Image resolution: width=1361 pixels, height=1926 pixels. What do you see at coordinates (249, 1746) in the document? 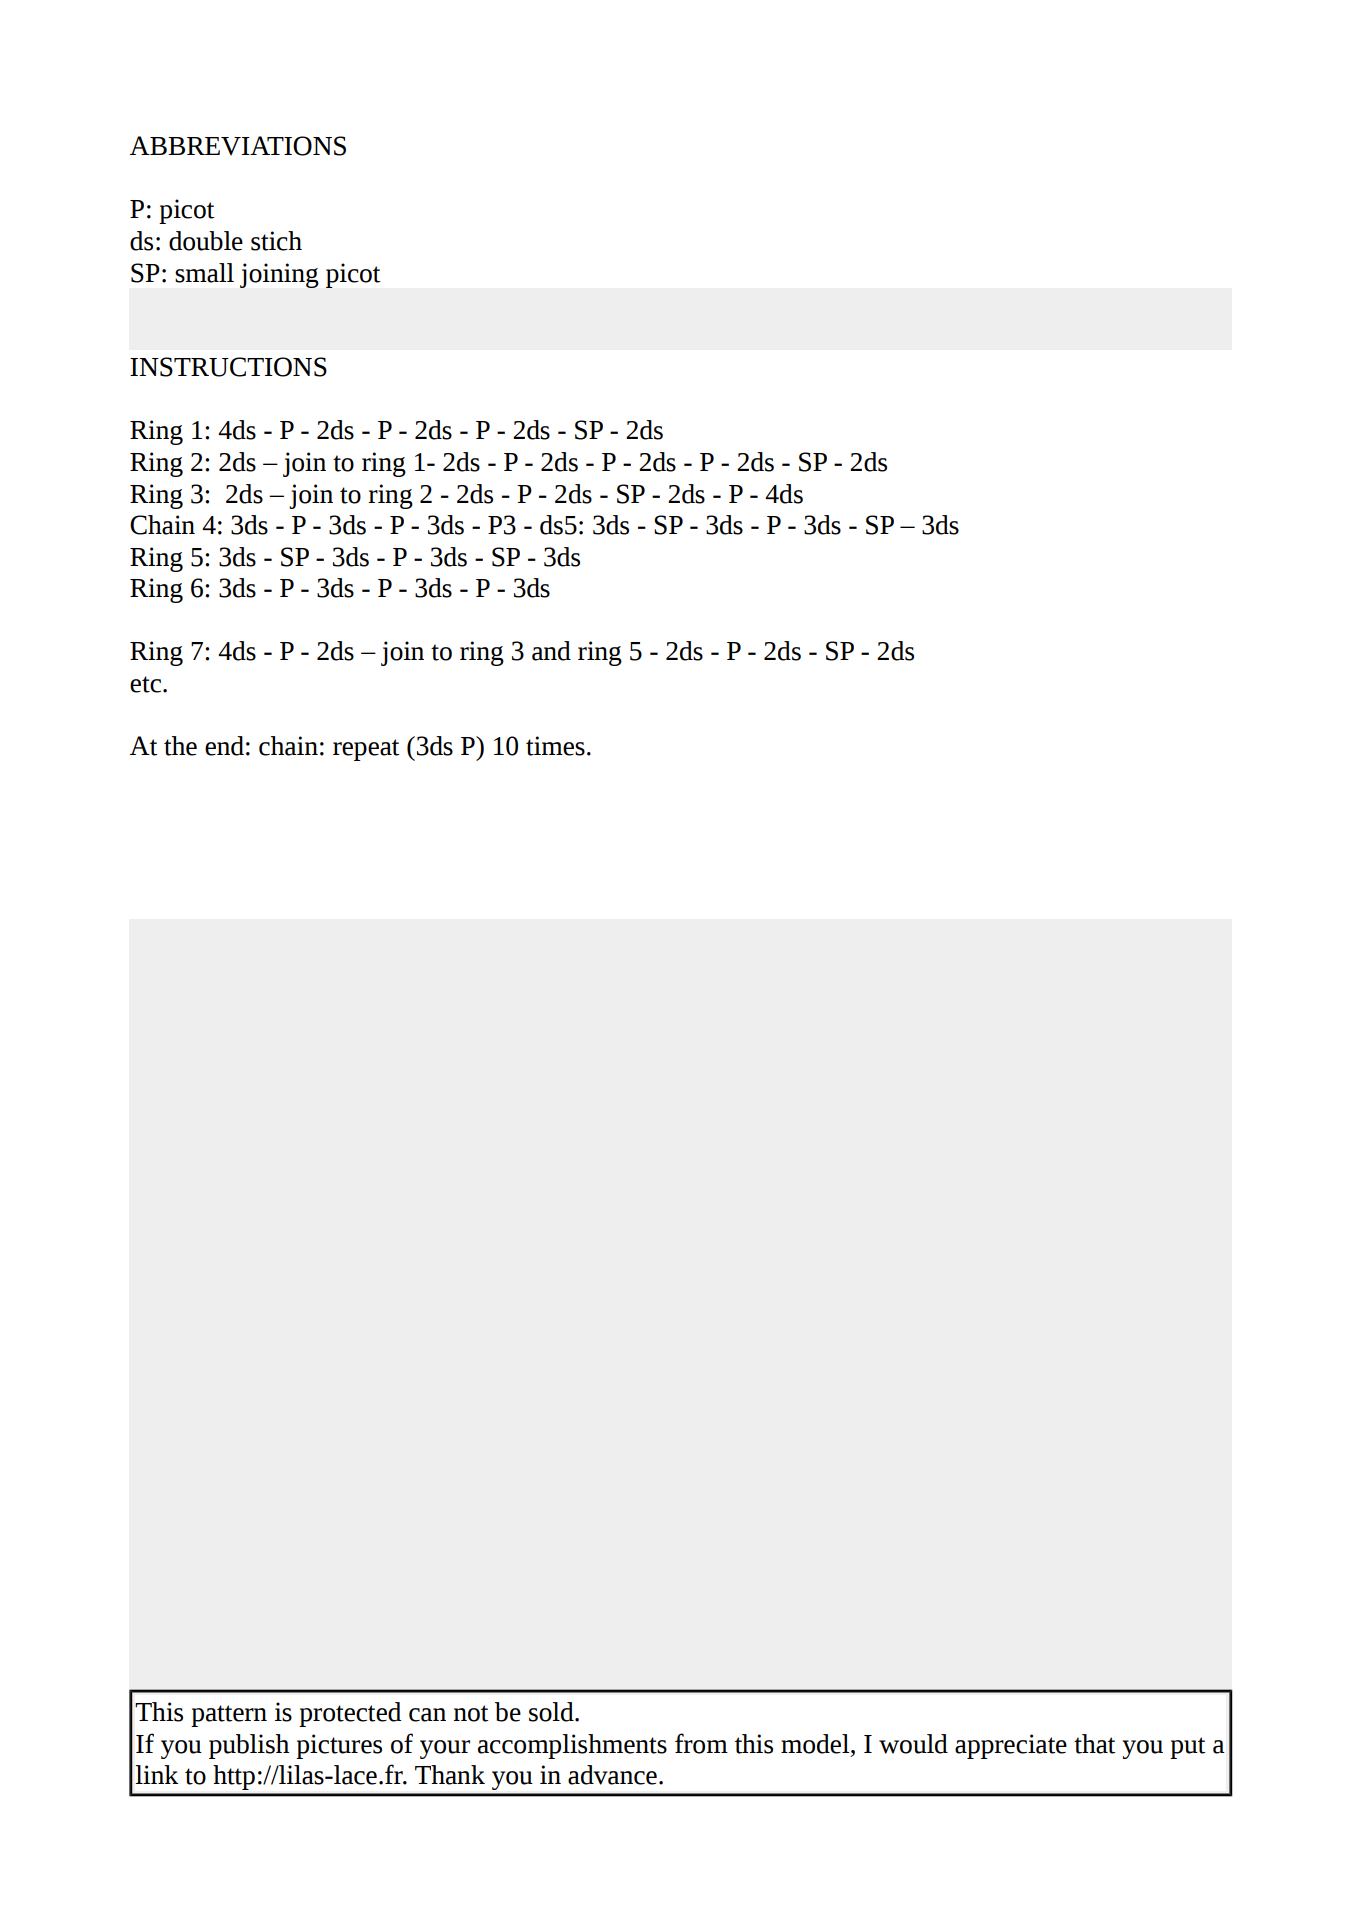
I see `publish` at bounding box center [249, 1746].
